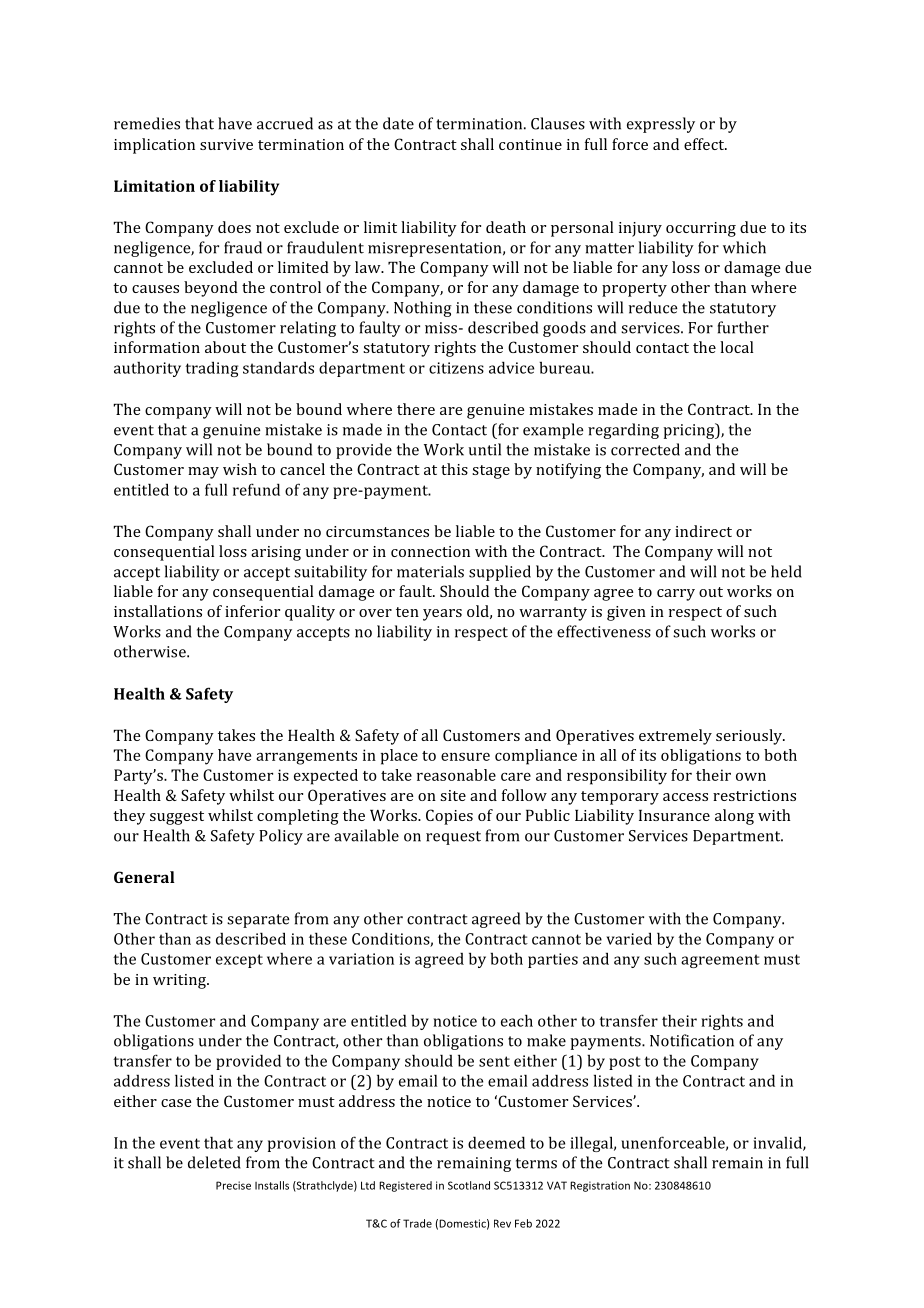 Image resolution: width=924 pixels, height=1308 pixels. I want to click on survive, so click(226, 144).
